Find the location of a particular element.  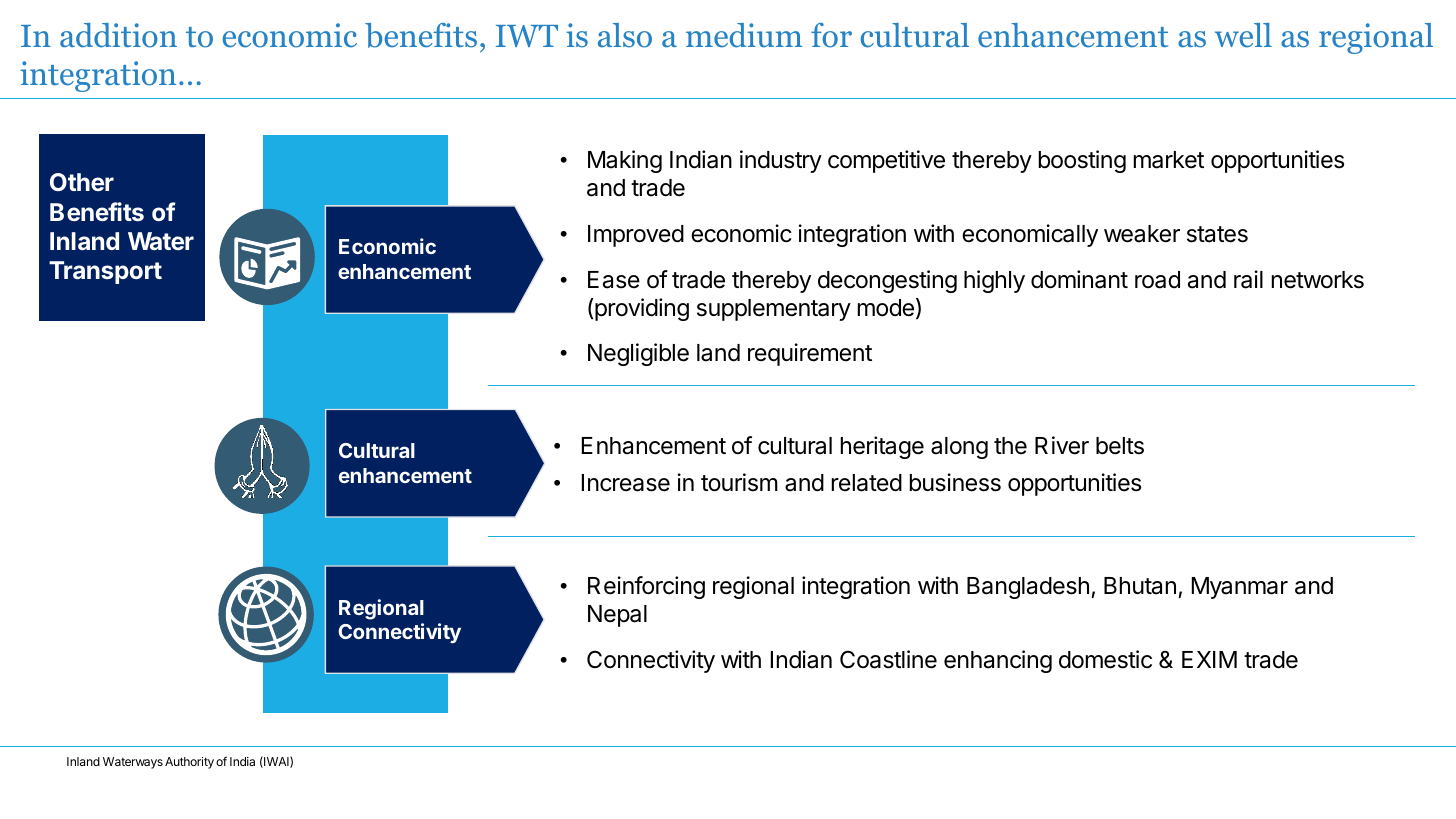

medium is located at coordinates (744, 35).
